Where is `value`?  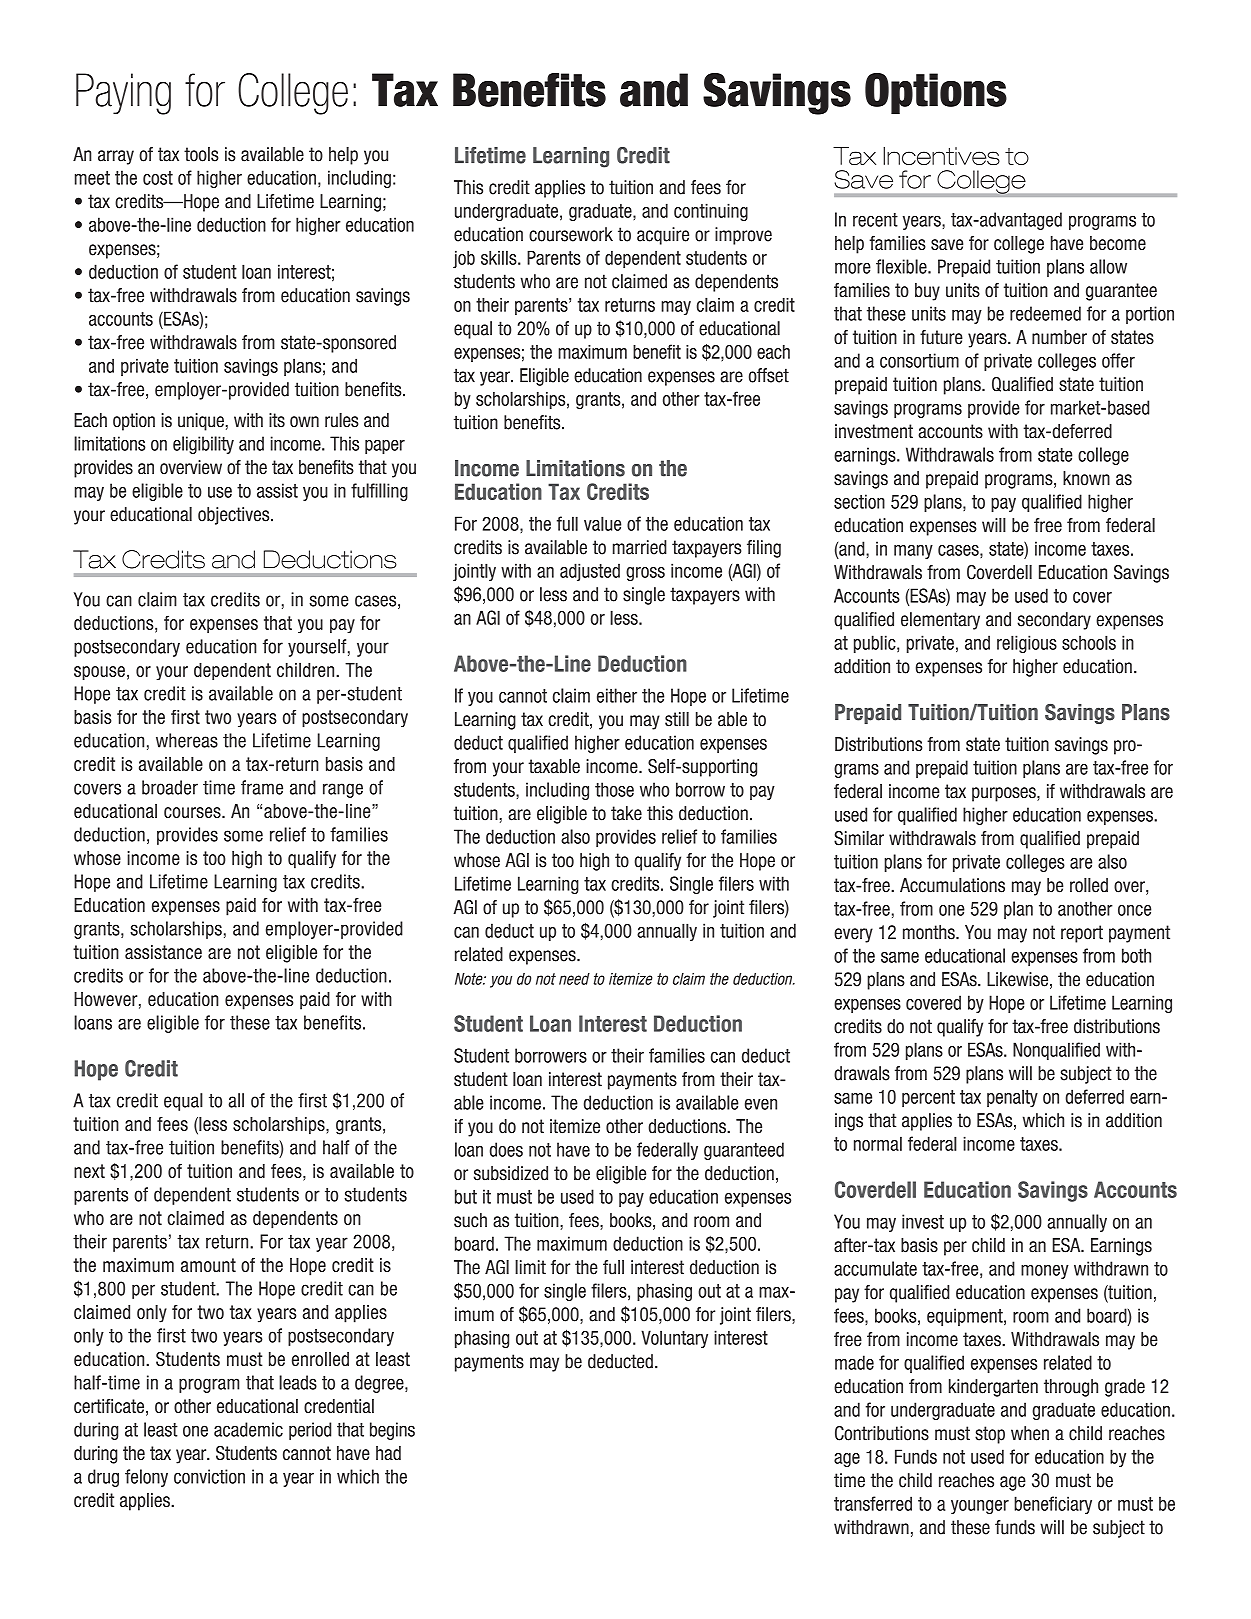
value is located at coordinates (602, 523).
